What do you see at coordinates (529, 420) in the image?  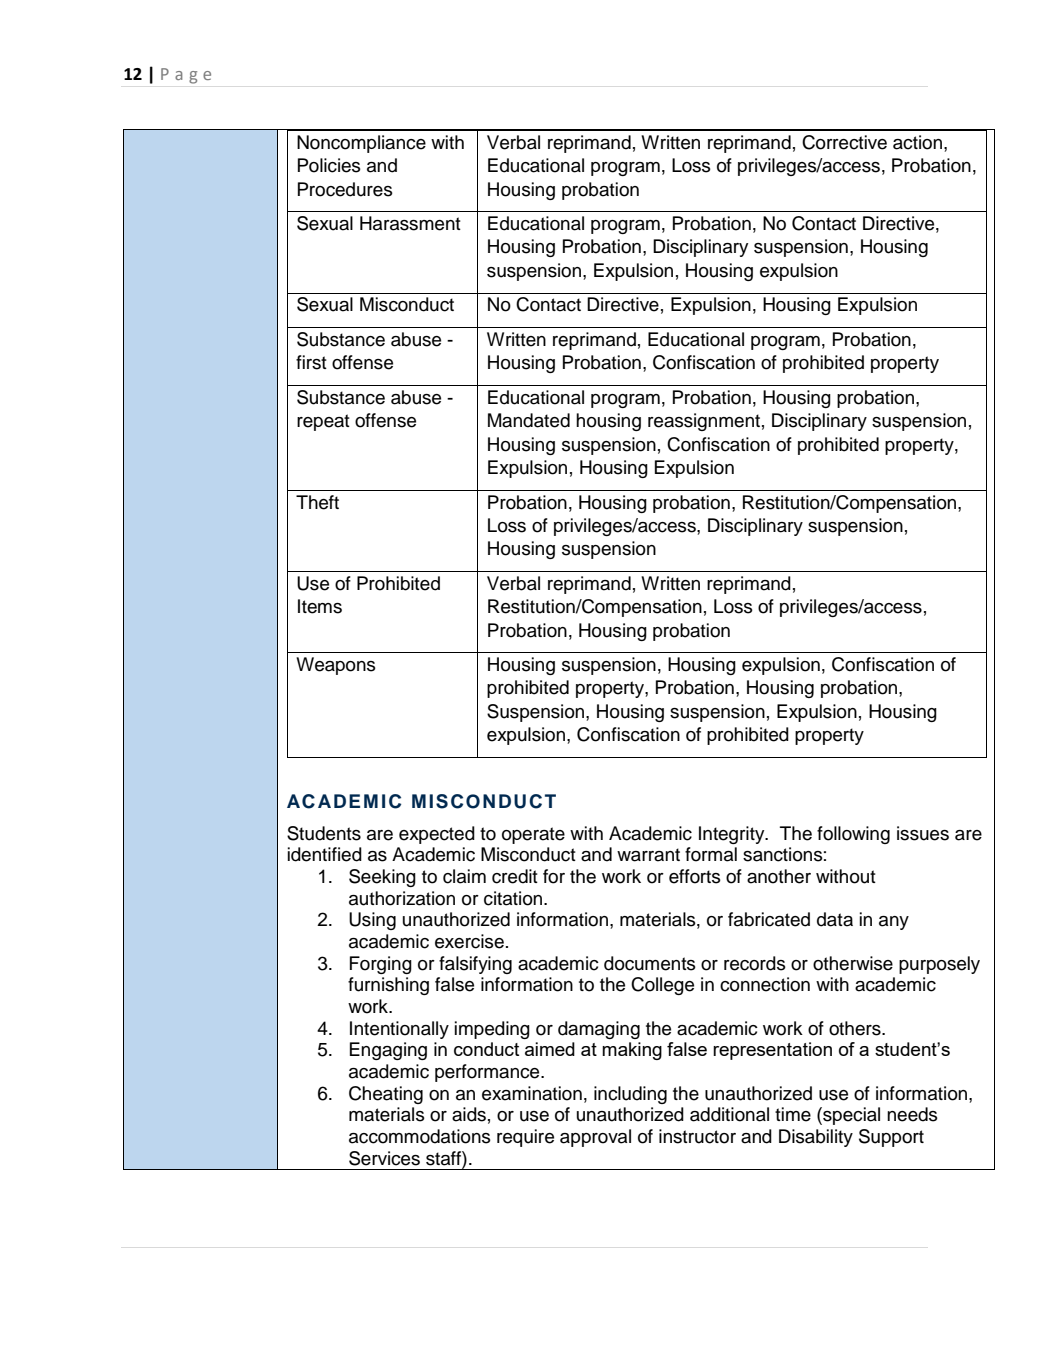 I see `Mandated` at bounding box center [529, 420].
